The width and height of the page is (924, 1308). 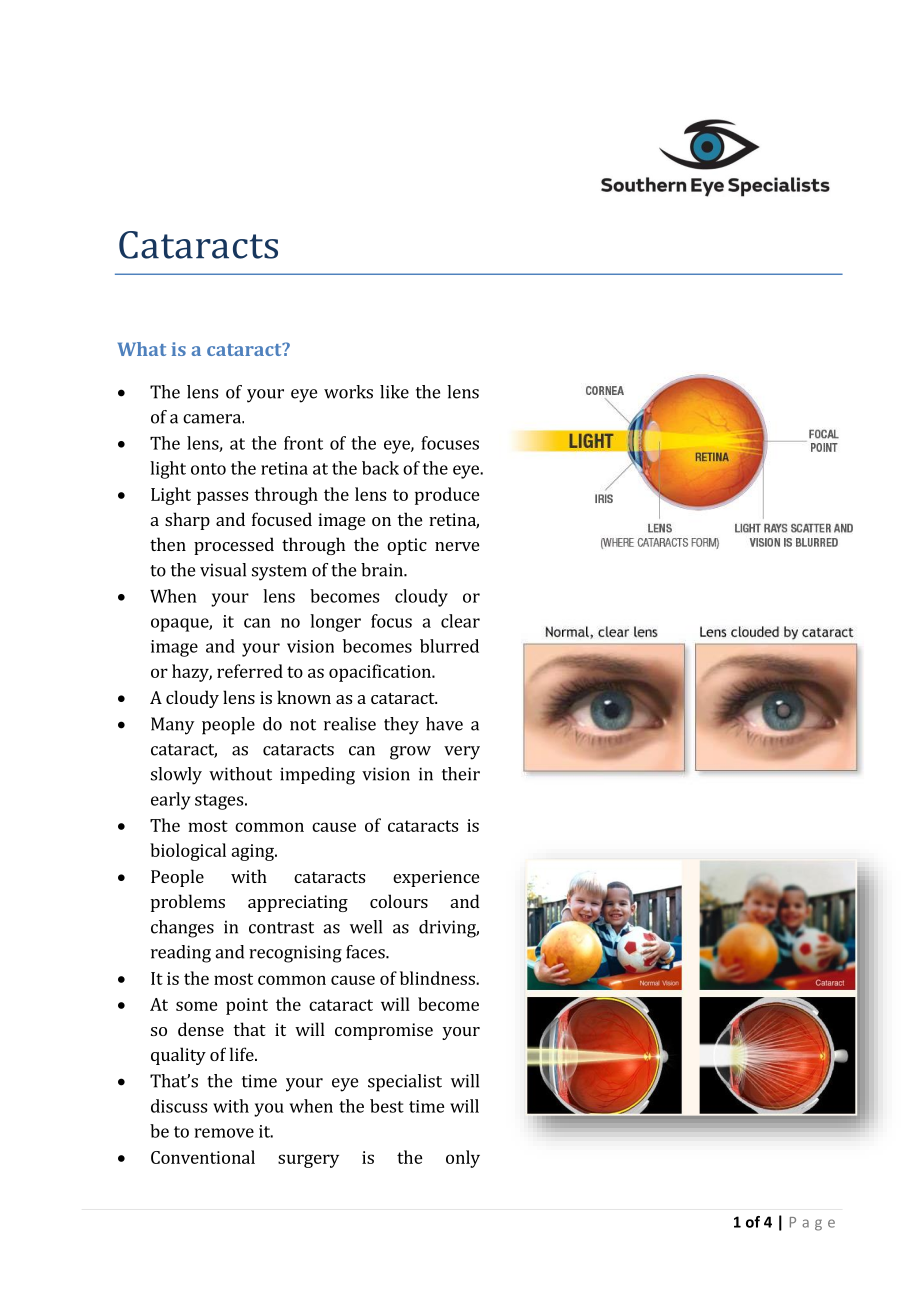 I want to click on What, so click(x=142, y=349).
